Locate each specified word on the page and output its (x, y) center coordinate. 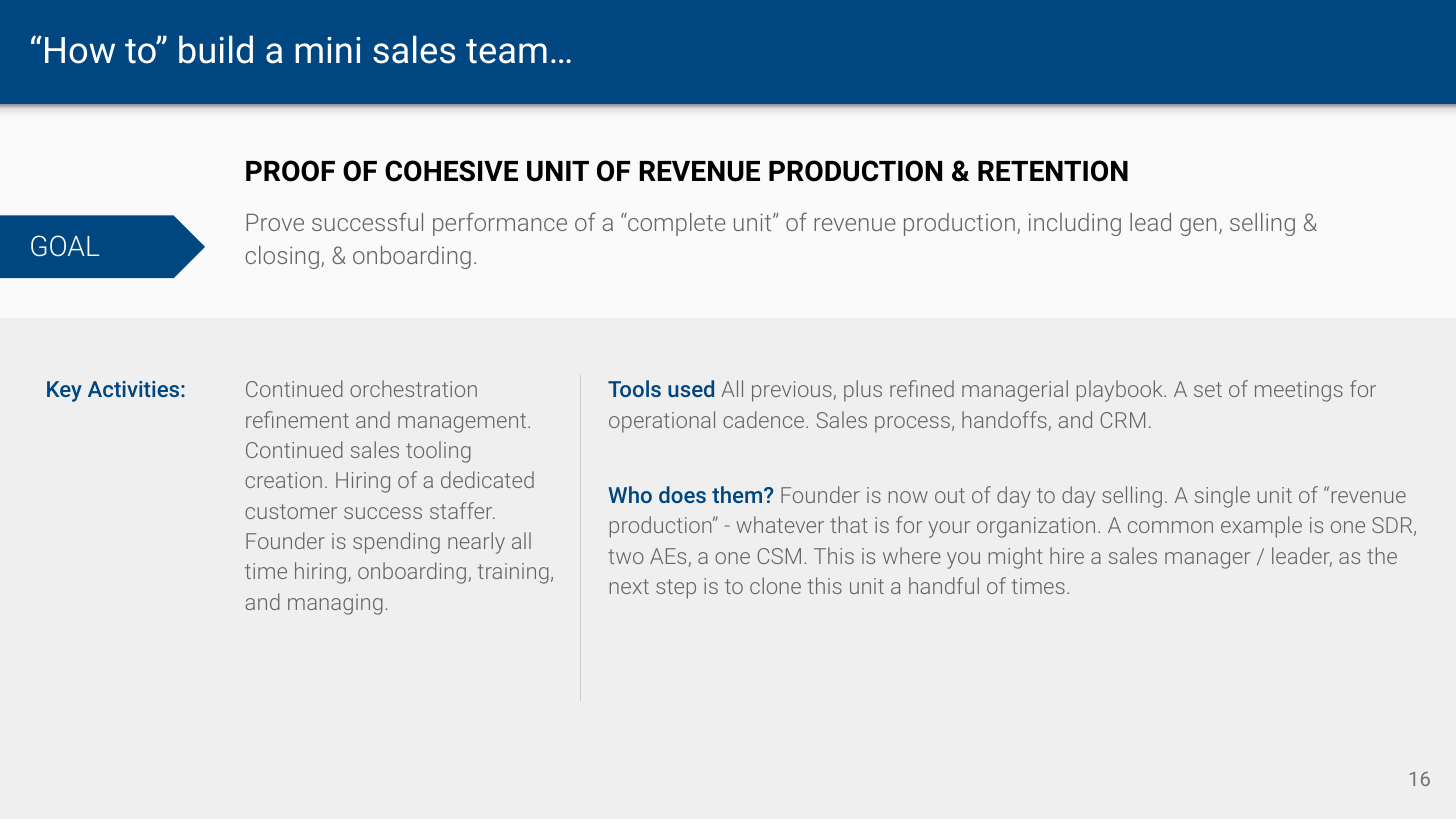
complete (676, 224)
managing (335, 604)
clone (775, 585)
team (506, 51)
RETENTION (1053, 171)
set (1208, 389)
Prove (275, 222)
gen (1198, 227)
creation (283, 480)
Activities (135, 389)
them (738, 494)
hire (1067, 555)
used (691, 388)
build (216, 49)
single (1222, 497)
